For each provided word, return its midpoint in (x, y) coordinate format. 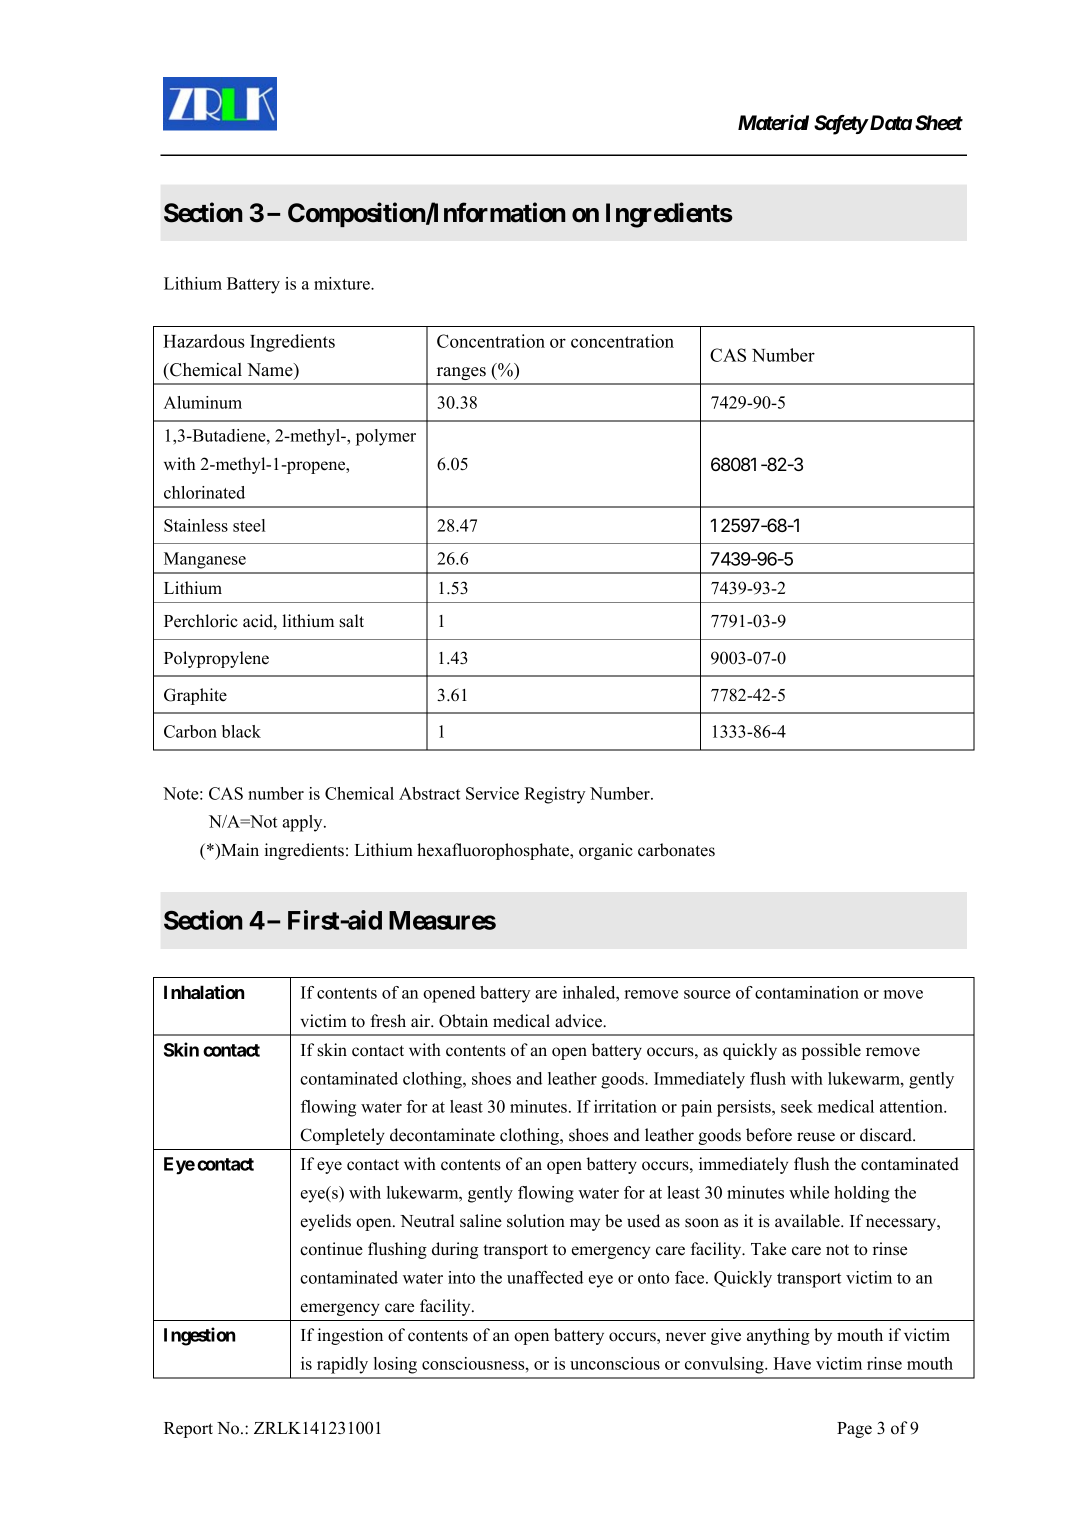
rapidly (342, 1365)
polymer (386, 437)
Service (492, 793)
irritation (625, 1106)
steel (249, 525)
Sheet (939, 123)
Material (773, 122)
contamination (807, 992)
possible (831, 1051)
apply (303, 823)
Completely (342, 1136)
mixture (343, 283)
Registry (554, 795)
